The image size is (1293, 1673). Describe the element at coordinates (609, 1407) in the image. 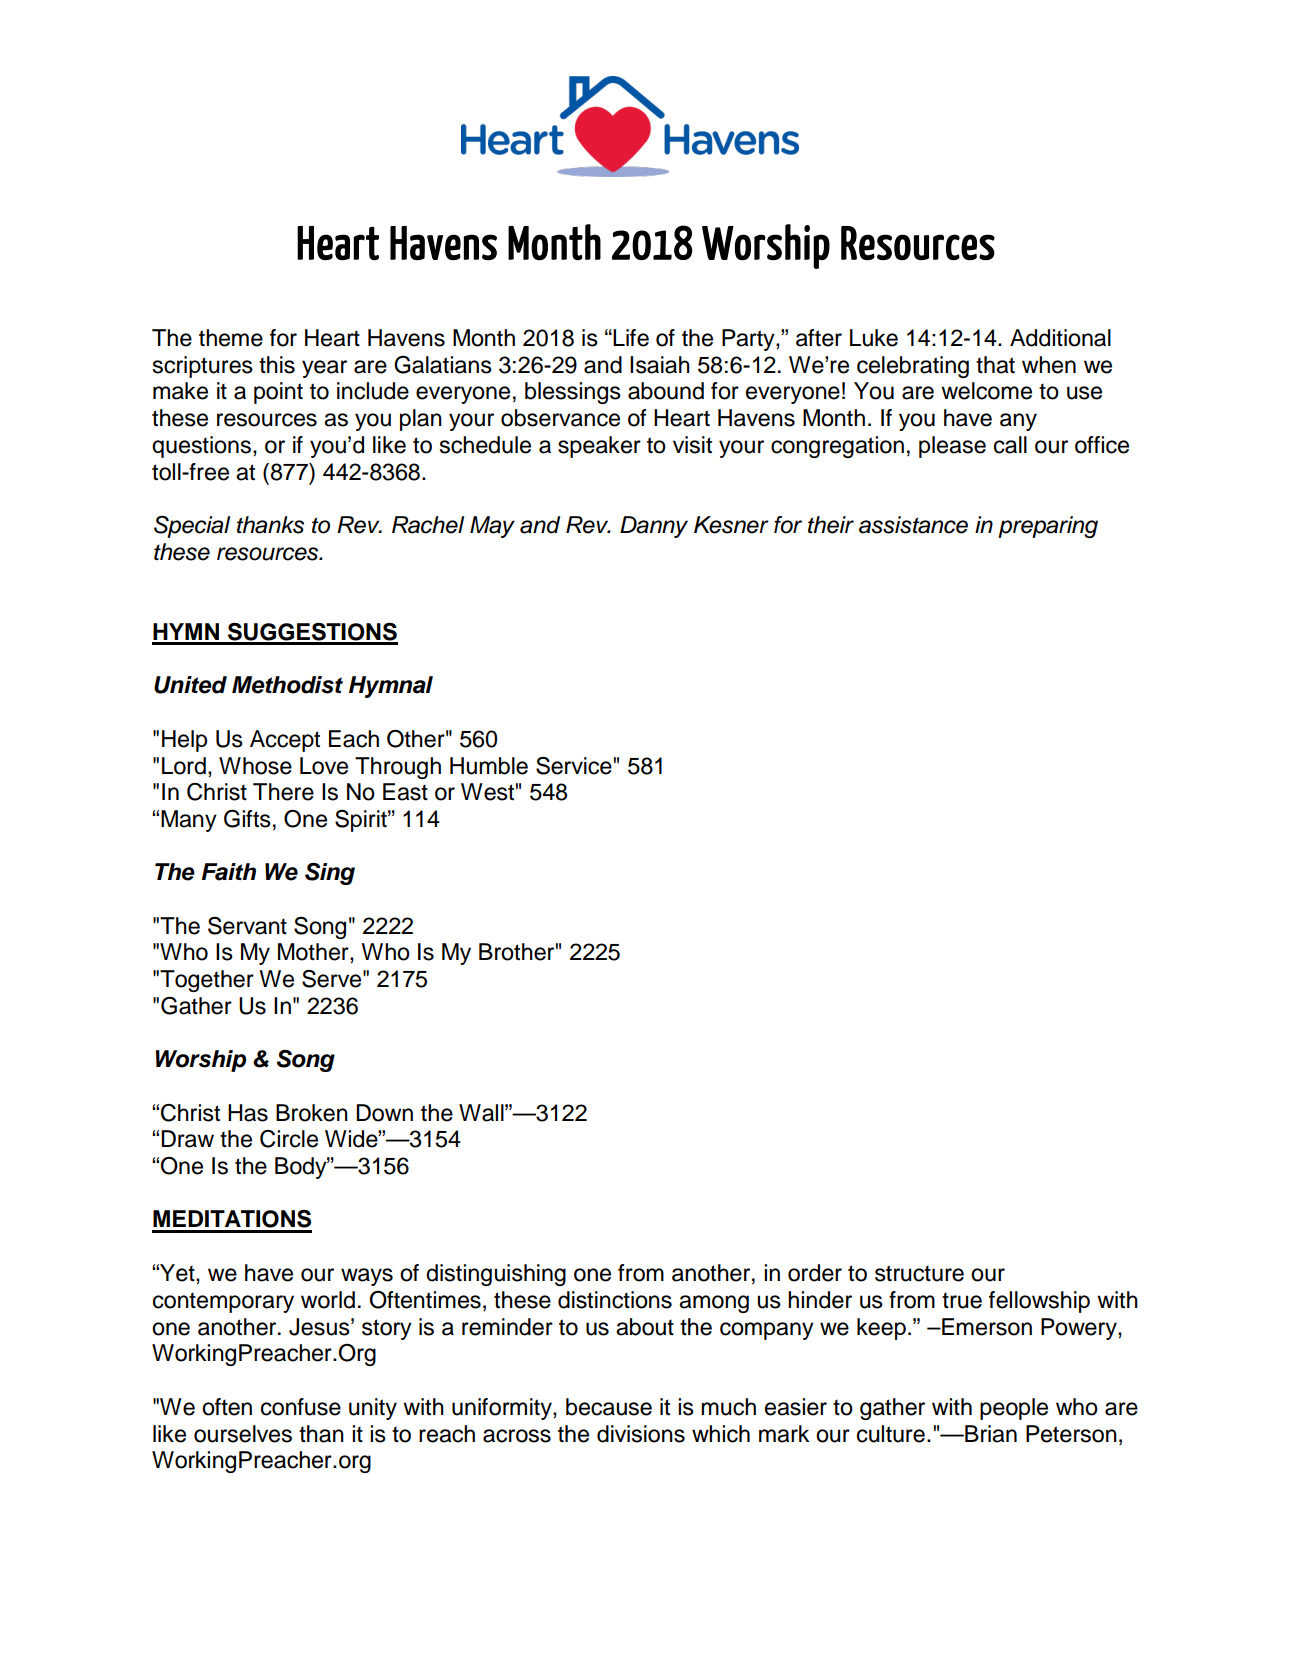

I see `because` at that location.
